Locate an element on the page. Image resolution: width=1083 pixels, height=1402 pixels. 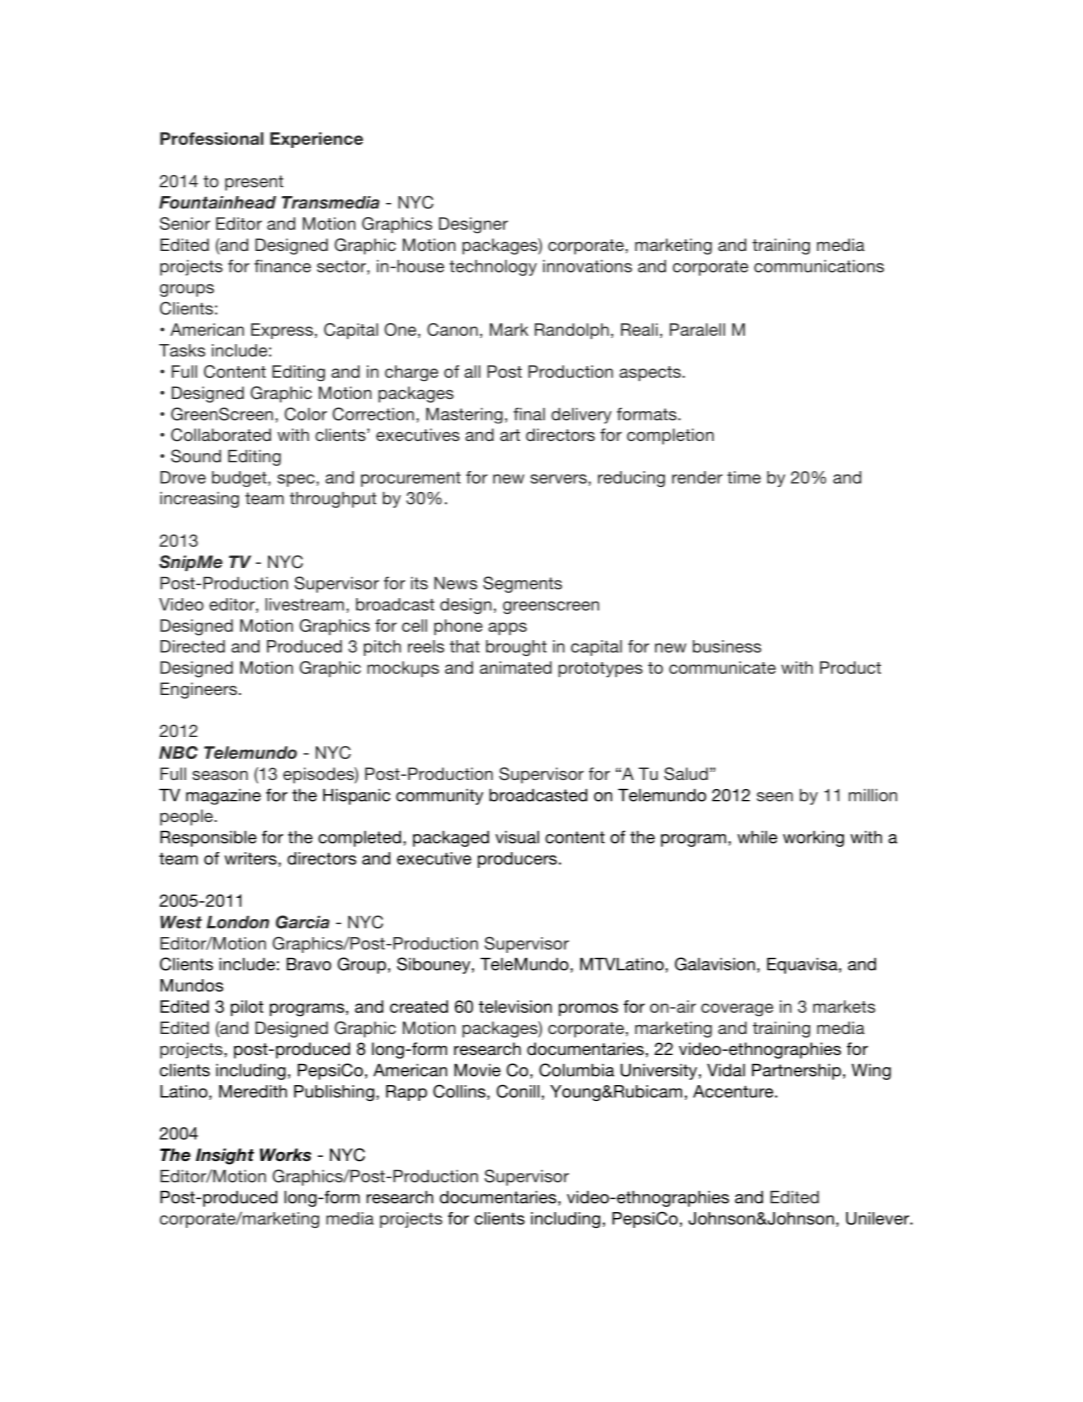
Partnership is located at coordinates (796, 1072).
